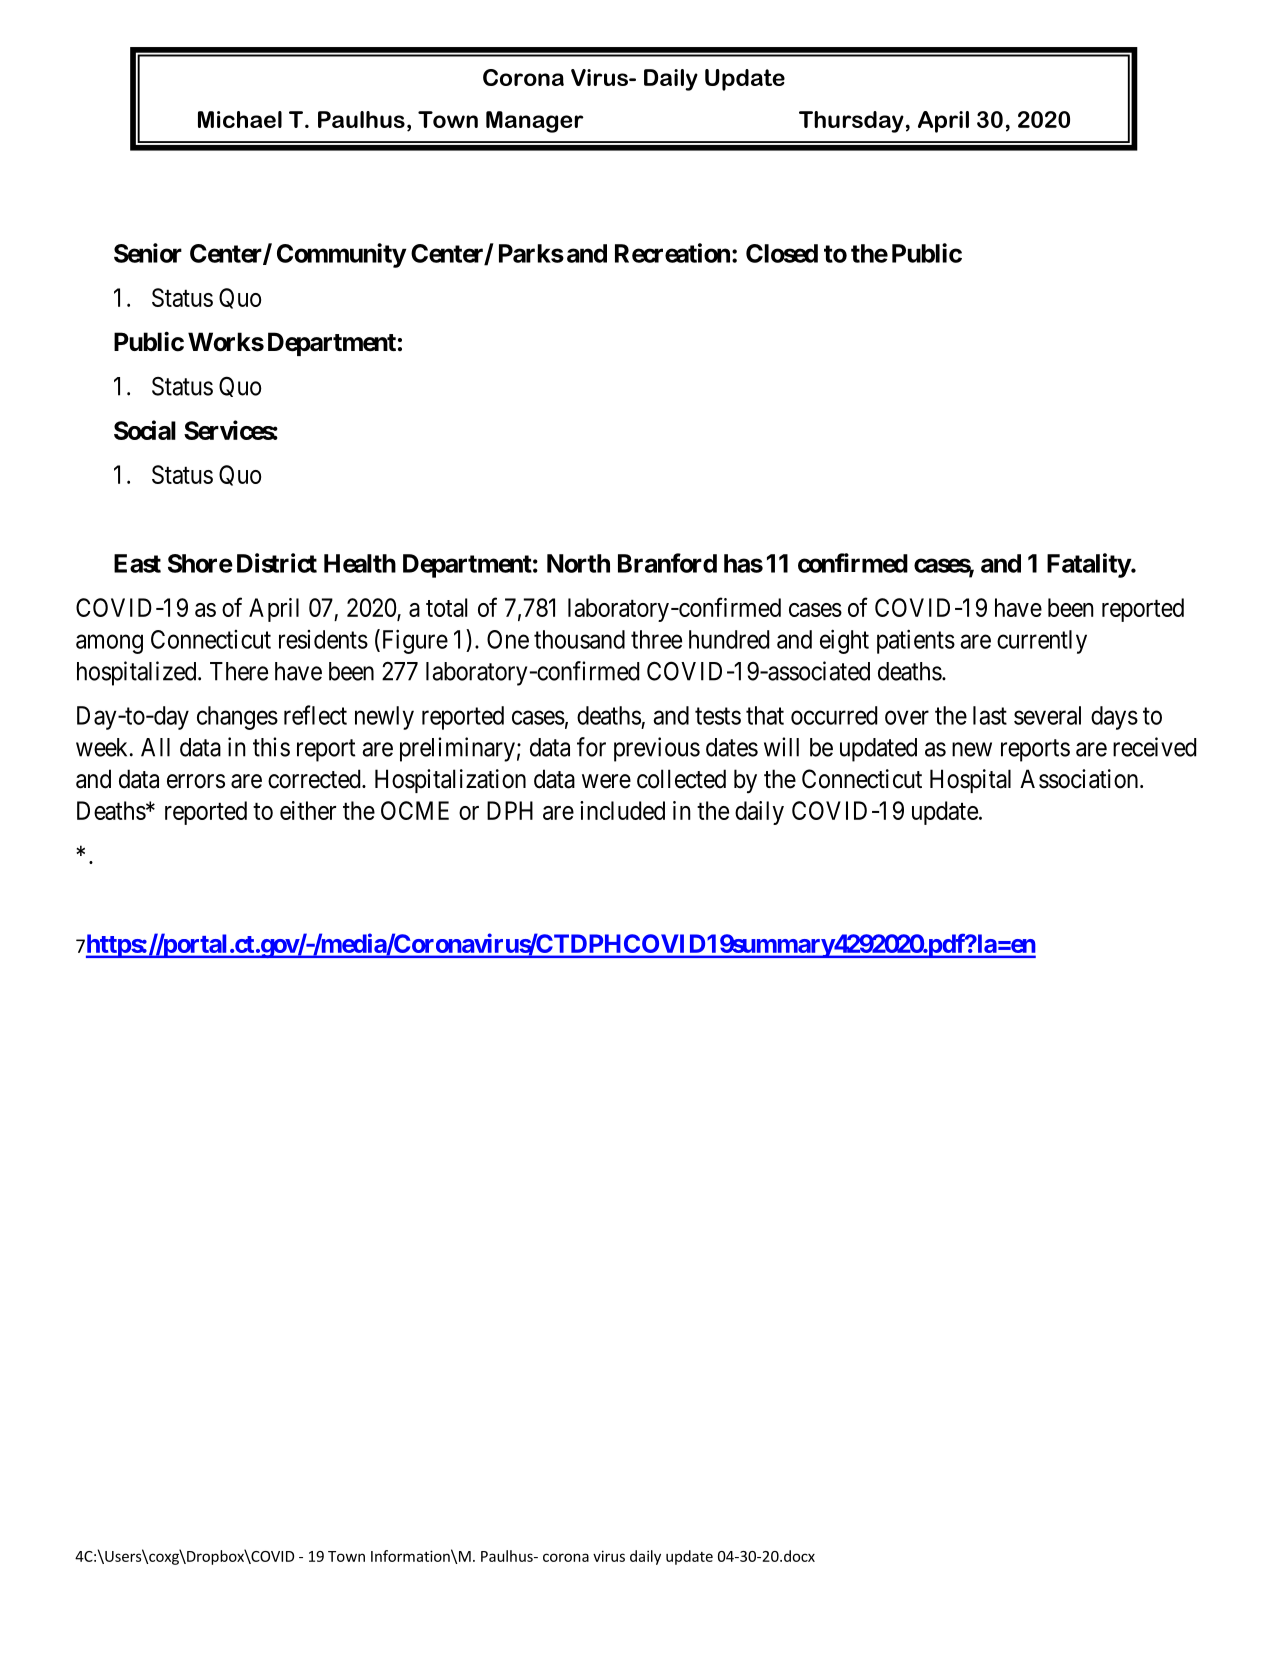 This document has width=1280, height=1656. I want to click on Recreation, so click(672, 253).
